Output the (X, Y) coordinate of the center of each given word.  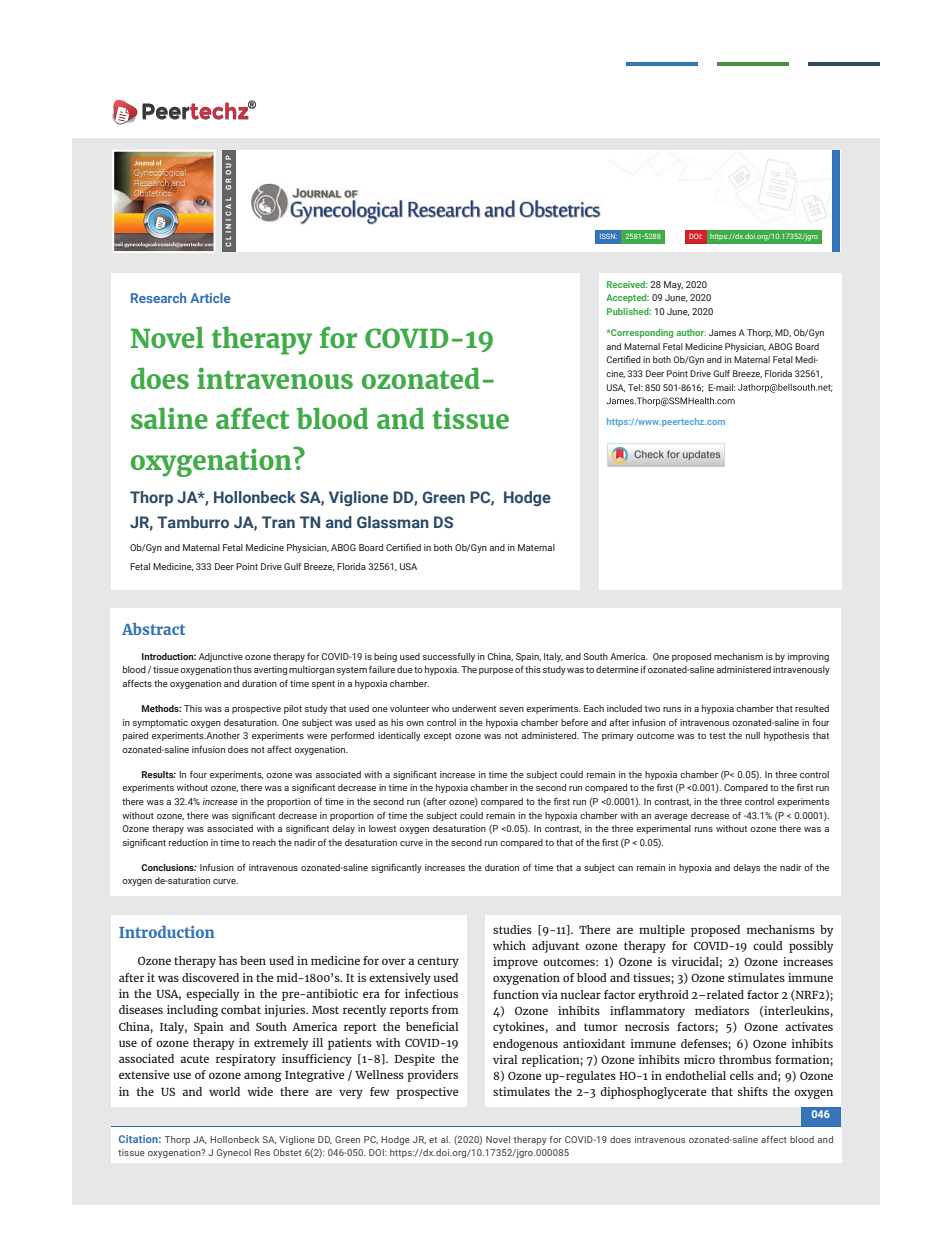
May (673, 285)
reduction (188, 842)
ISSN (608, 236)
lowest (382, 828)
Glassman (393, 522)
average (671, 817)
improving (808, 657)
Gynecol (234, 1153)
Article (210, 298)
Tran (278, 522)
